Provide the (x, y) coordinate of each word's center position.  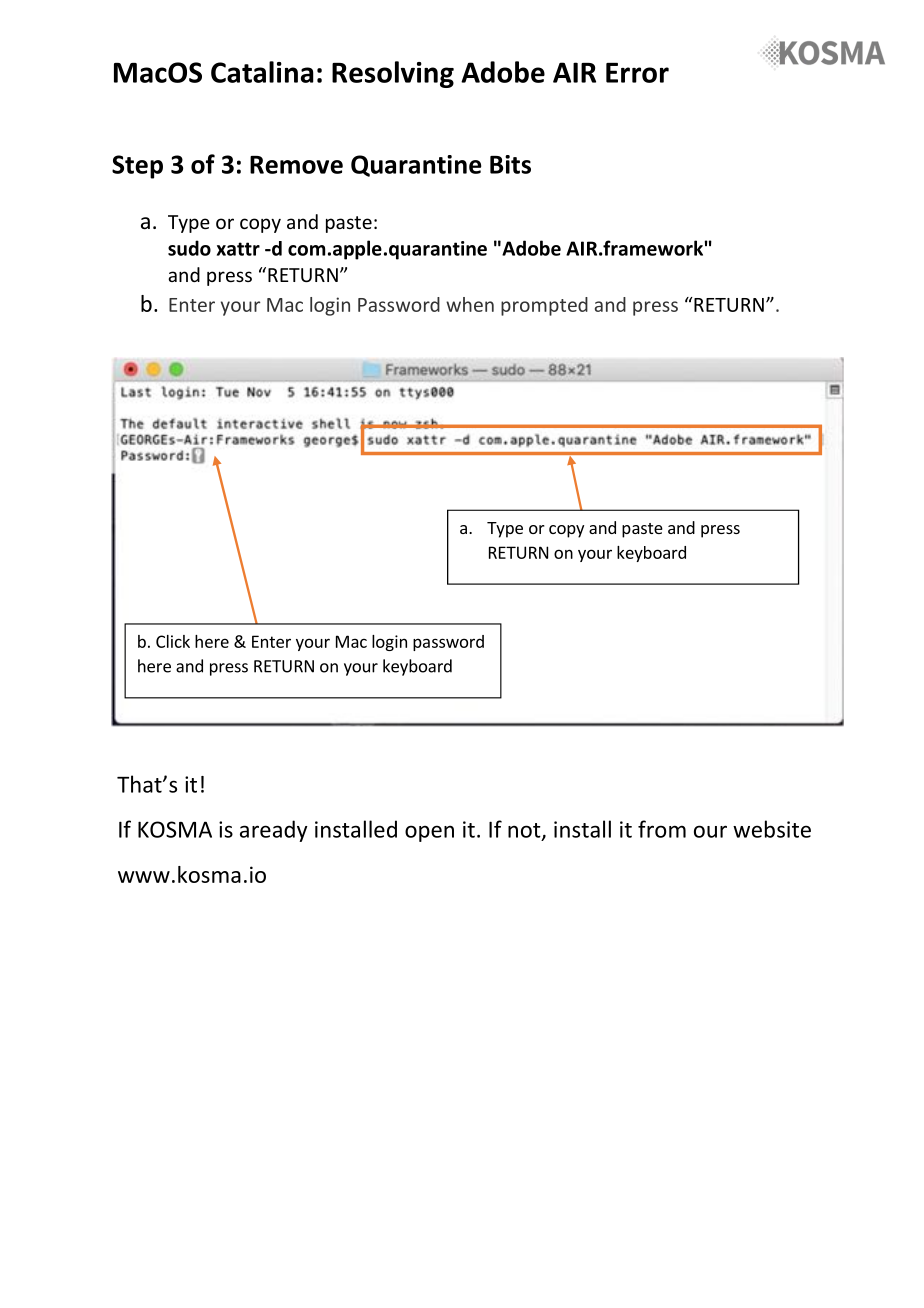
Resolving (393, 74)
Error (637, 73)
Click (173, 641)
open (429, 833)
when (470, 304)
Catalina (262, 72)
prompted (544, 306)
